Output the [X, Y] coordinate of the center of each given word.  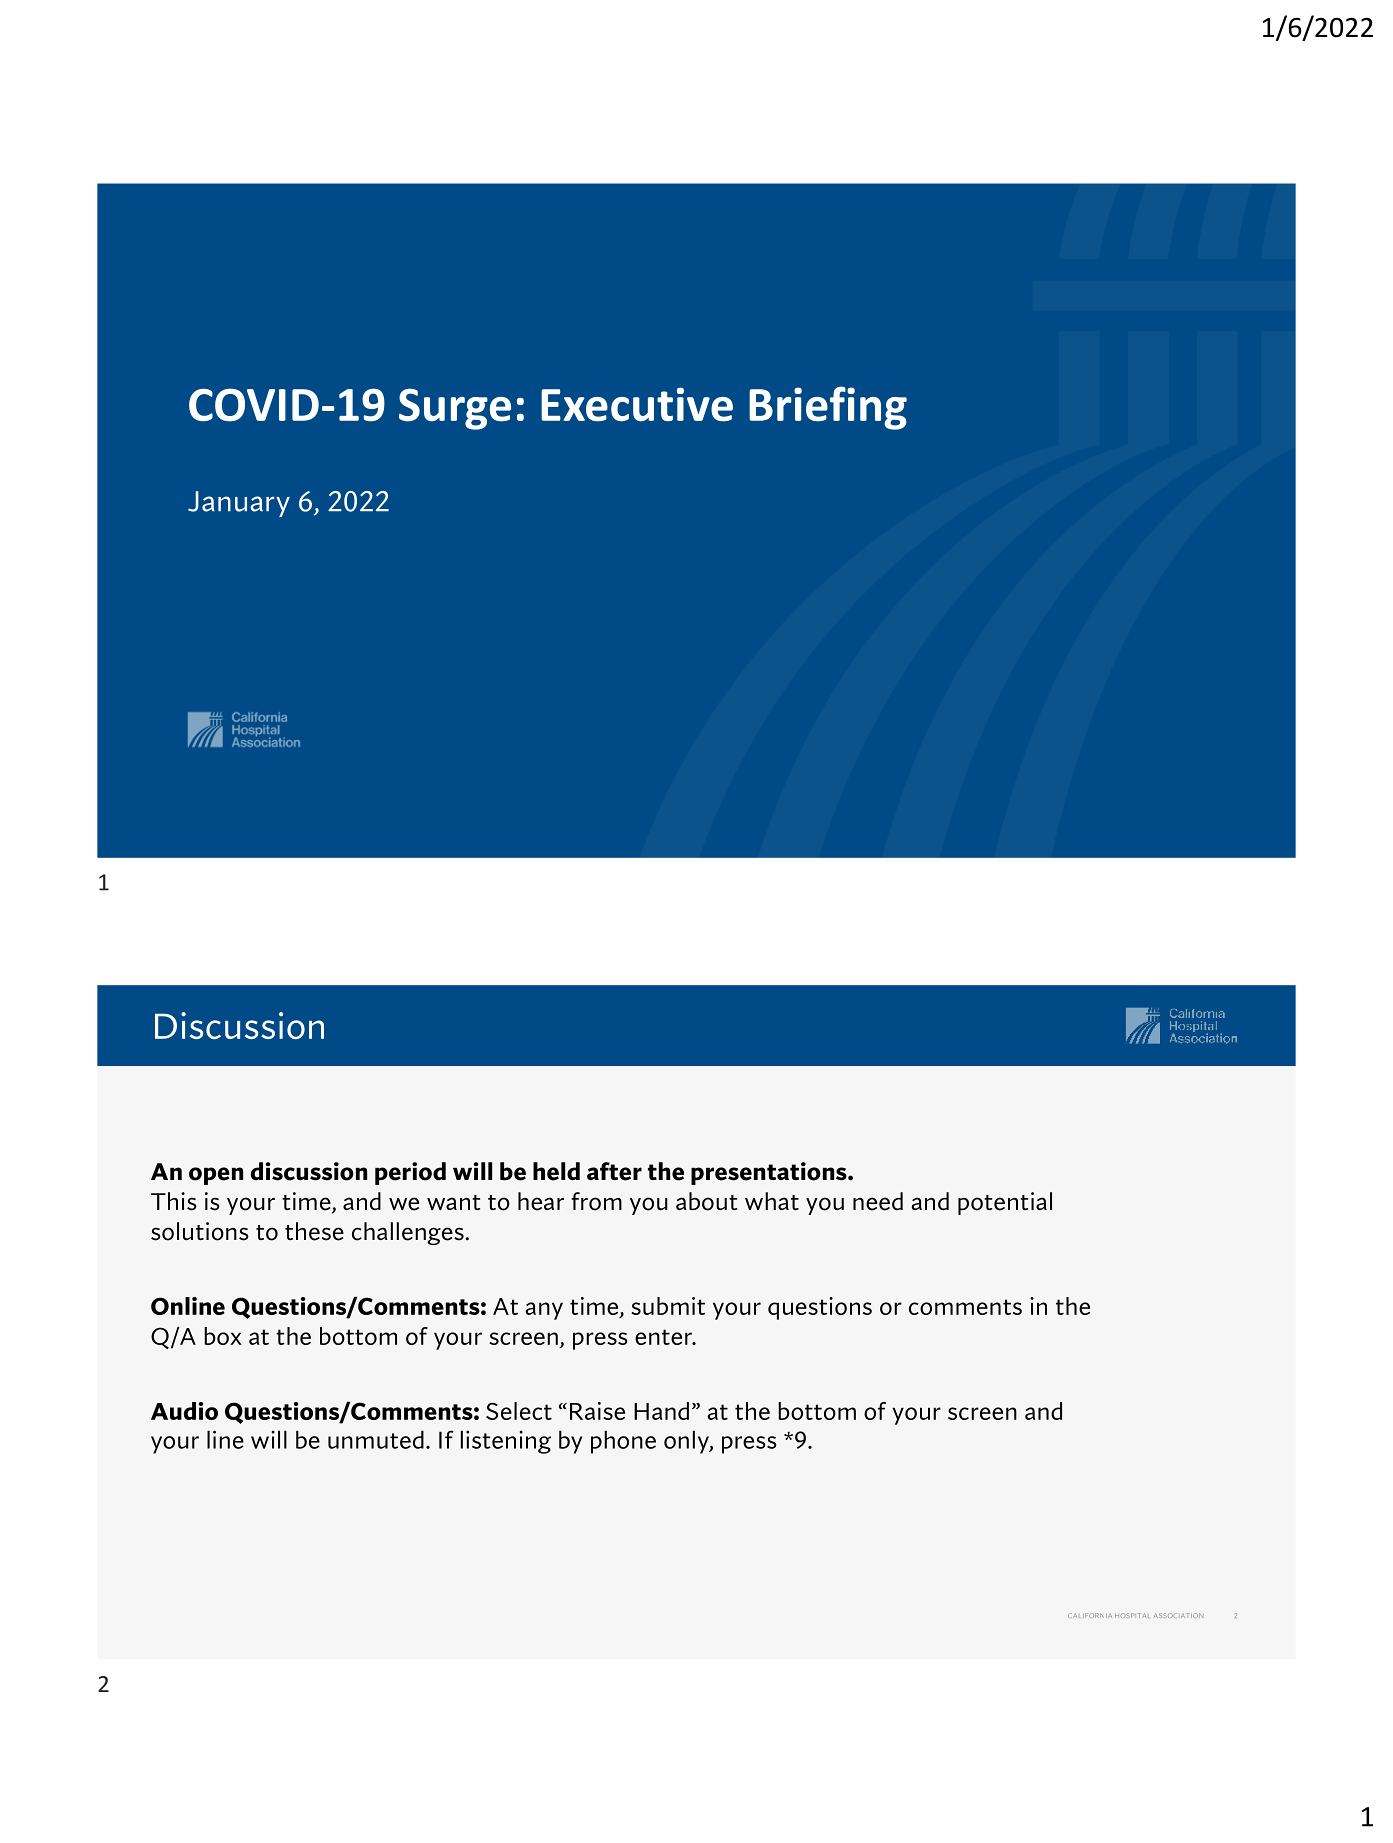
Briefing [828, 408]
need [878, 1201]
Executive [637, 404]
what [772, 1201]
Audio [184, 1411]
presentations [770, 1173]
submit [668, 1306]
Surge [455, 409]
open [216, 1176]
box [223, 1336]
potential [1005, 1203]
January [239, 504]
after [614, 1171]
